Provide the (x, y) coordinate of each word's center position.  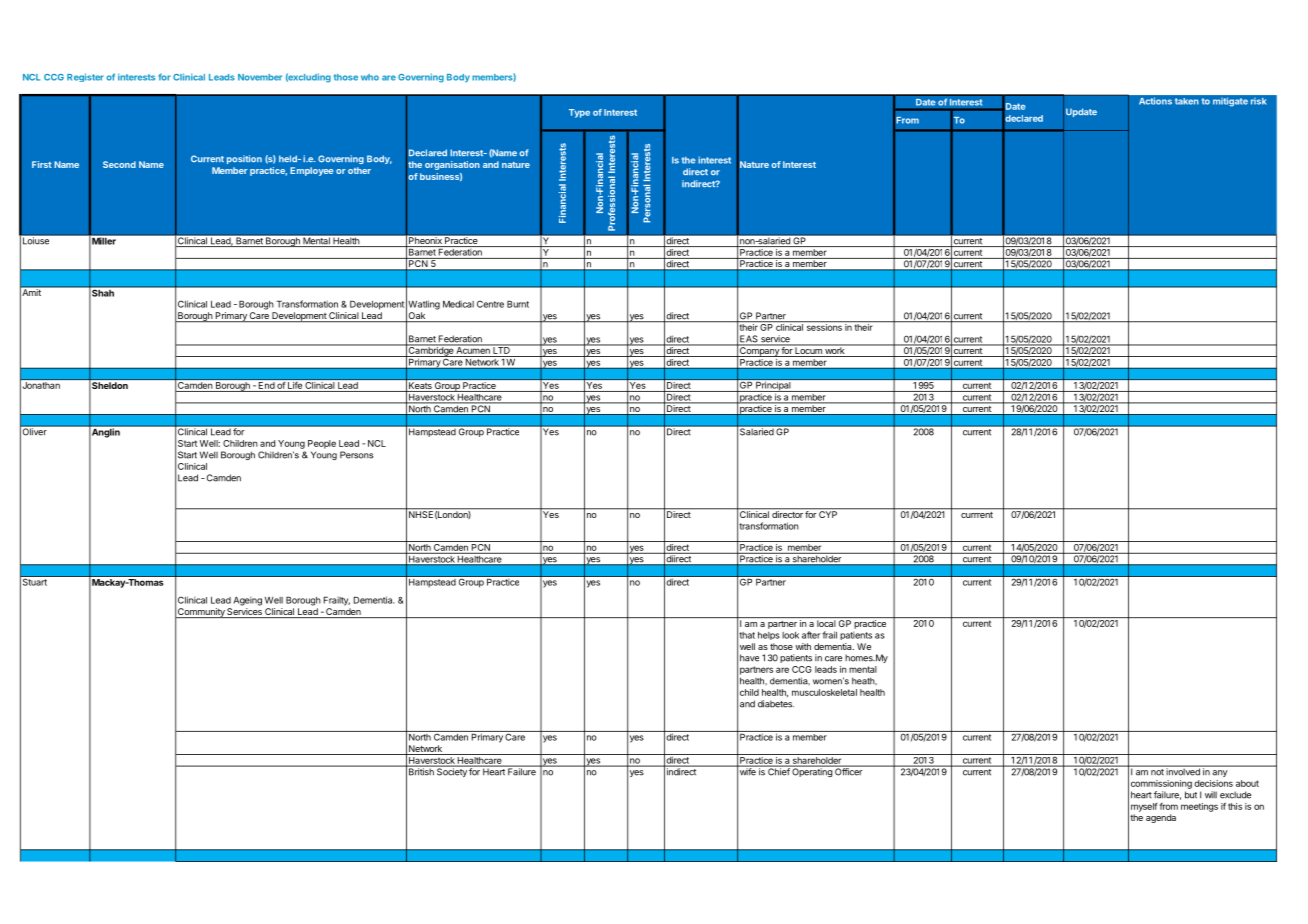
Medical (458, 304)
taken (1187, 101)
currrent (977, 513)
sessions (824, 326)
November (260, 77)
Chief (778, 771)
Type (579, 113)
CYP (828, 513)
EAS (749, 340)
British (421, 771)
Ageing (247, 601)
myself (1144, 807)
